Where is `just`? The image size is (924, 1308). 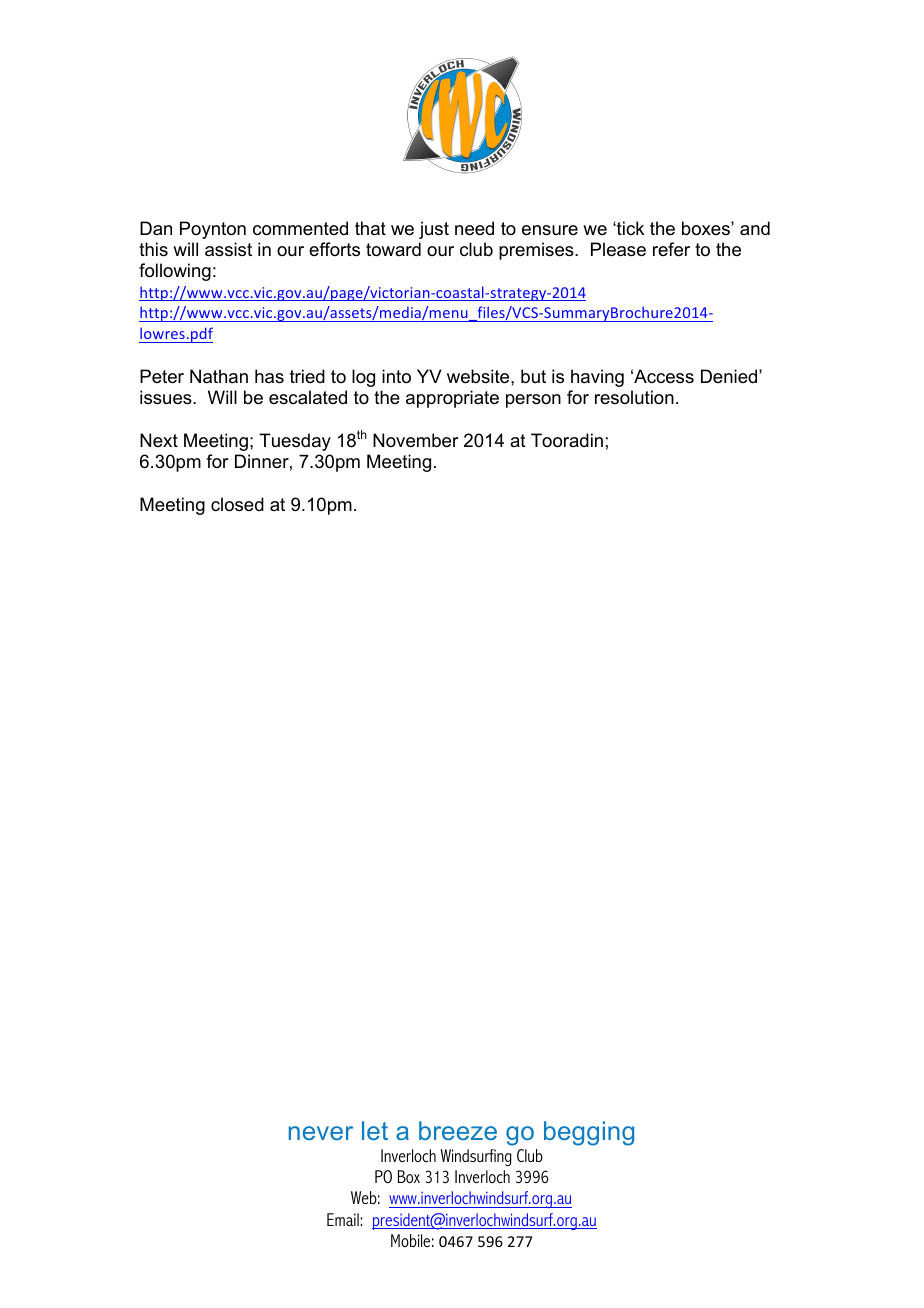 just is located at coordinates (434, 230).
